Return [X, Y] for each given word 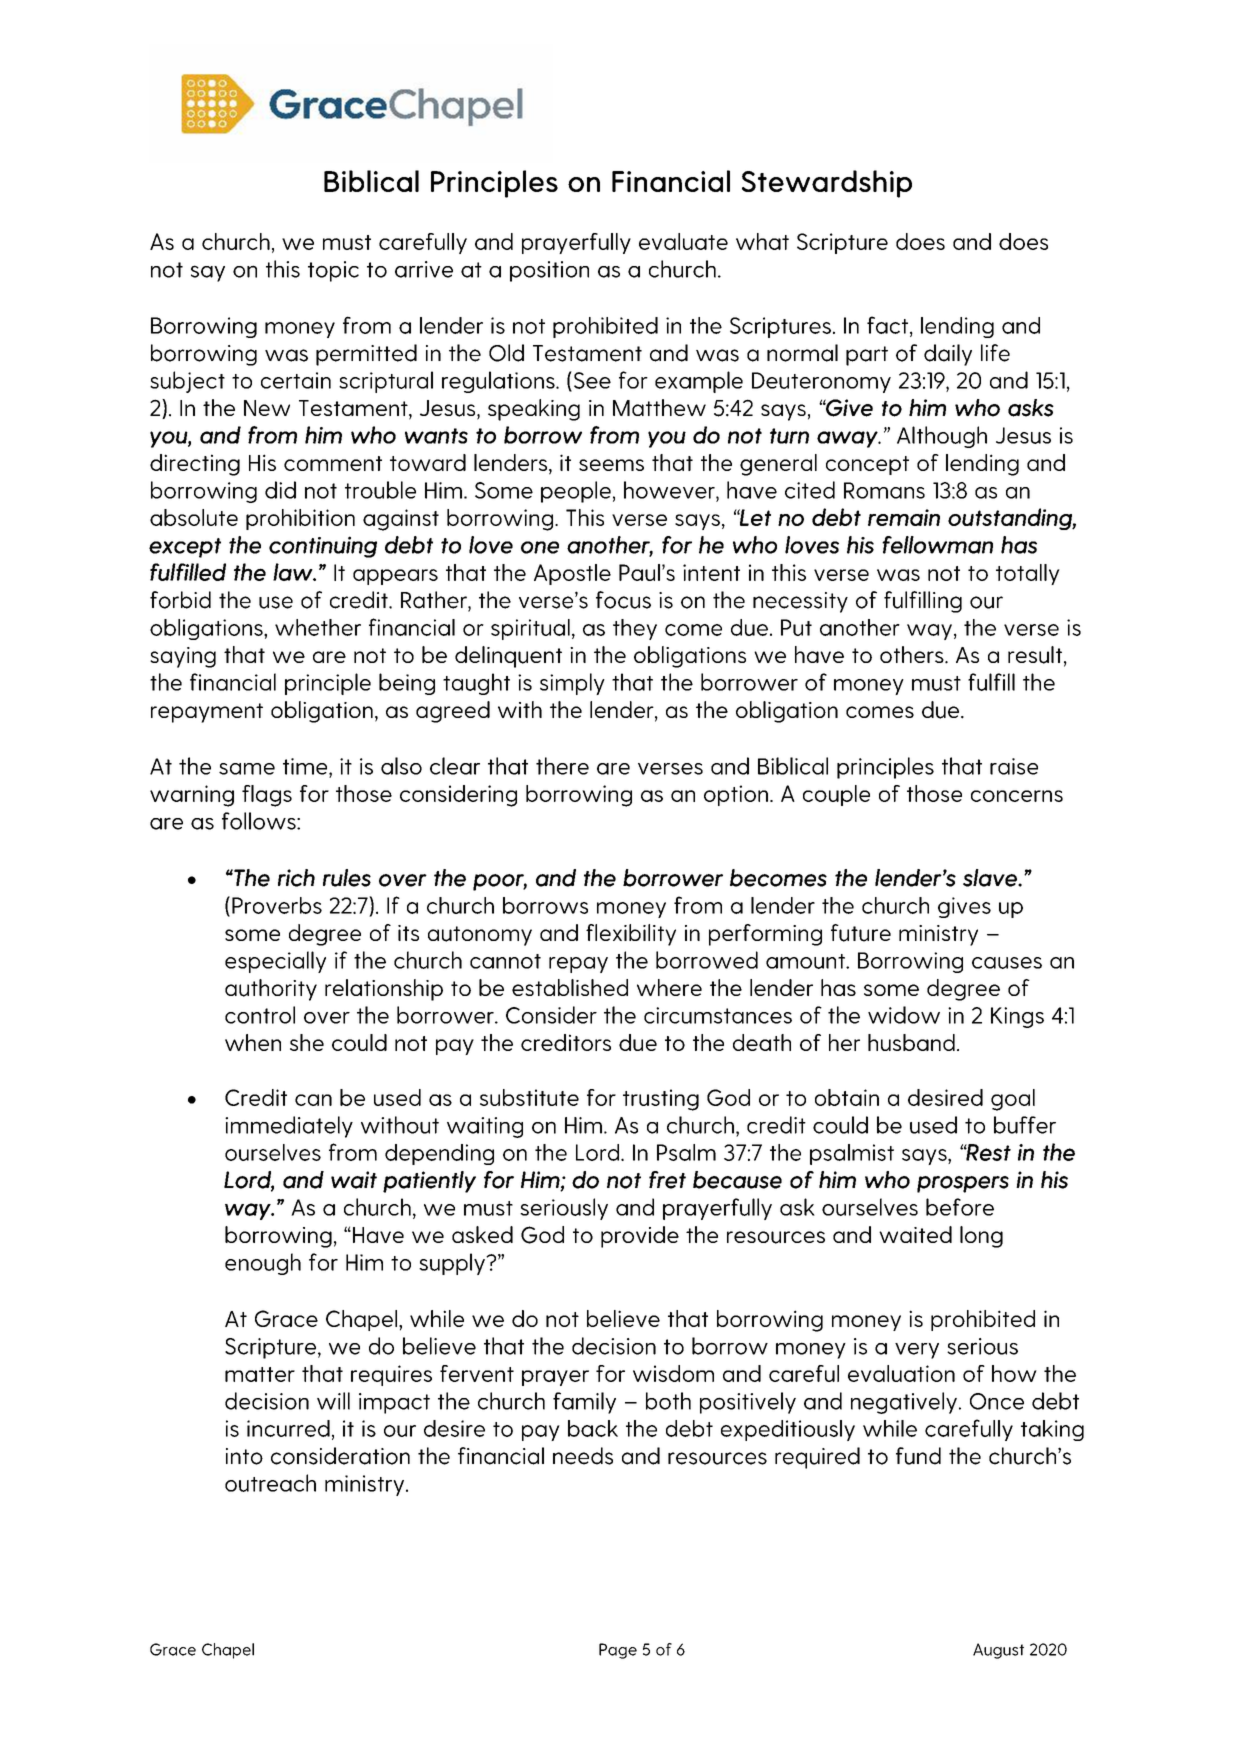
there [562, 766]
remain [904, 517]
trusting [661, 1100]
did [280, 490]
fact [887, 325]
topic [333, 271]
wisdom [673, 1373]
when [253, 1042]
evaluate [683, 241]
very [917, 1351]
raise [1014, 766]
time [306, 766]
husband [911, 1042]
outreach [270, 1483]
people [576, 492]
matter [260, 1374]
